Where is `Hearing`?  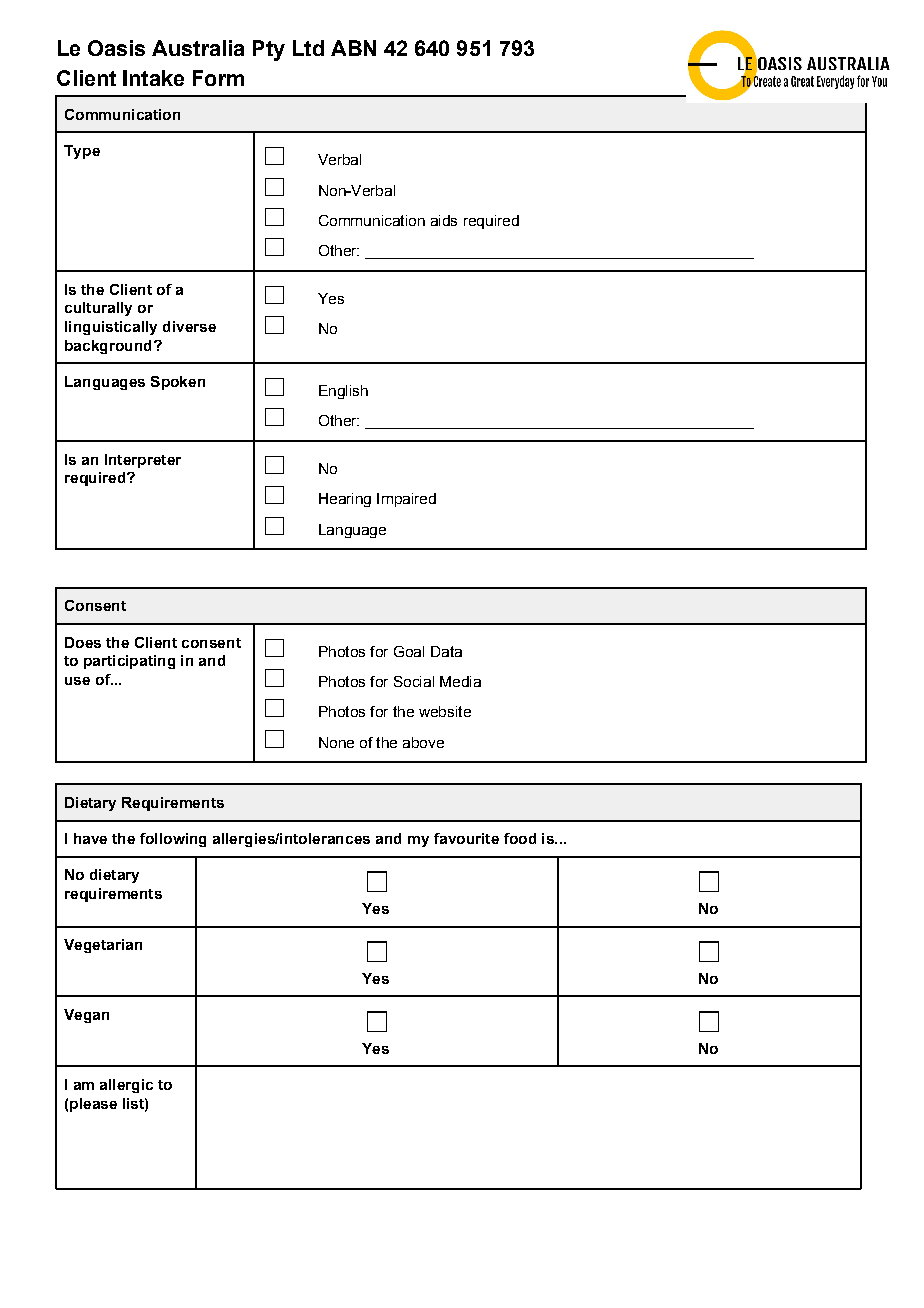
Hearing is located at coordinates (345, 500).
